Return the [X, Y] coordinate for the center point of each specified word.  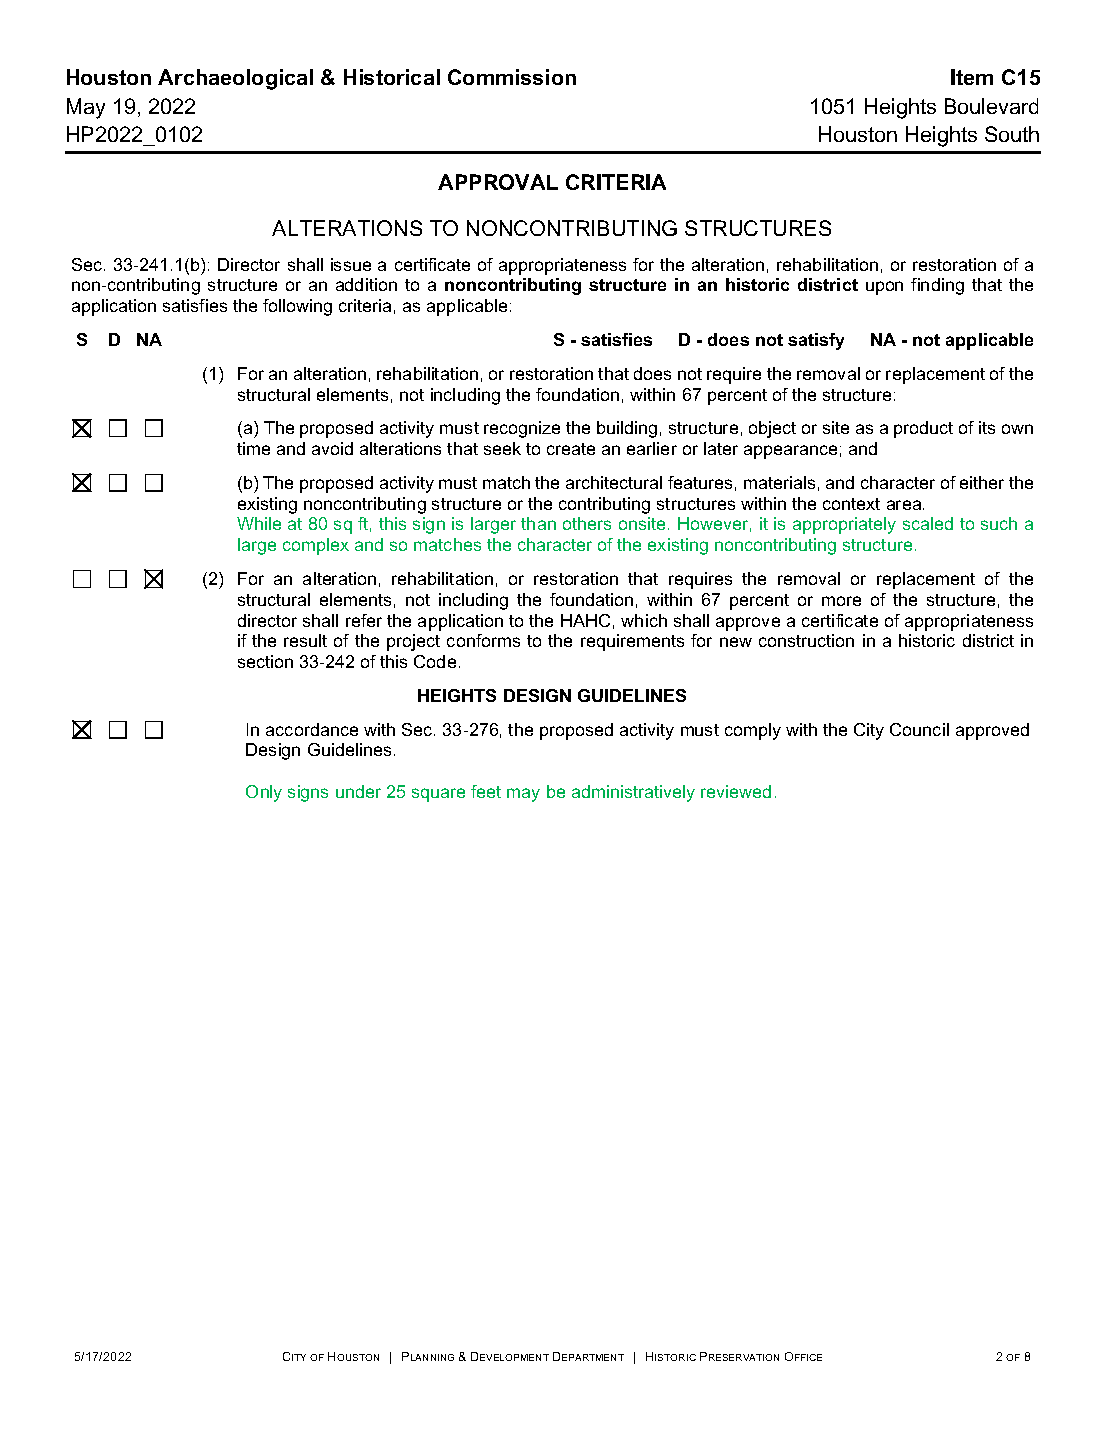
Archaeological [235, 79]
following [297, 307]
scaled [928, 523]
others [587, 523]
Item [972, 77]
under [358, 791]
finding [937, 286]
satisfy [816, 341]
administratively [633, 793]
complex [316, 546]
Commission [512, 77]
